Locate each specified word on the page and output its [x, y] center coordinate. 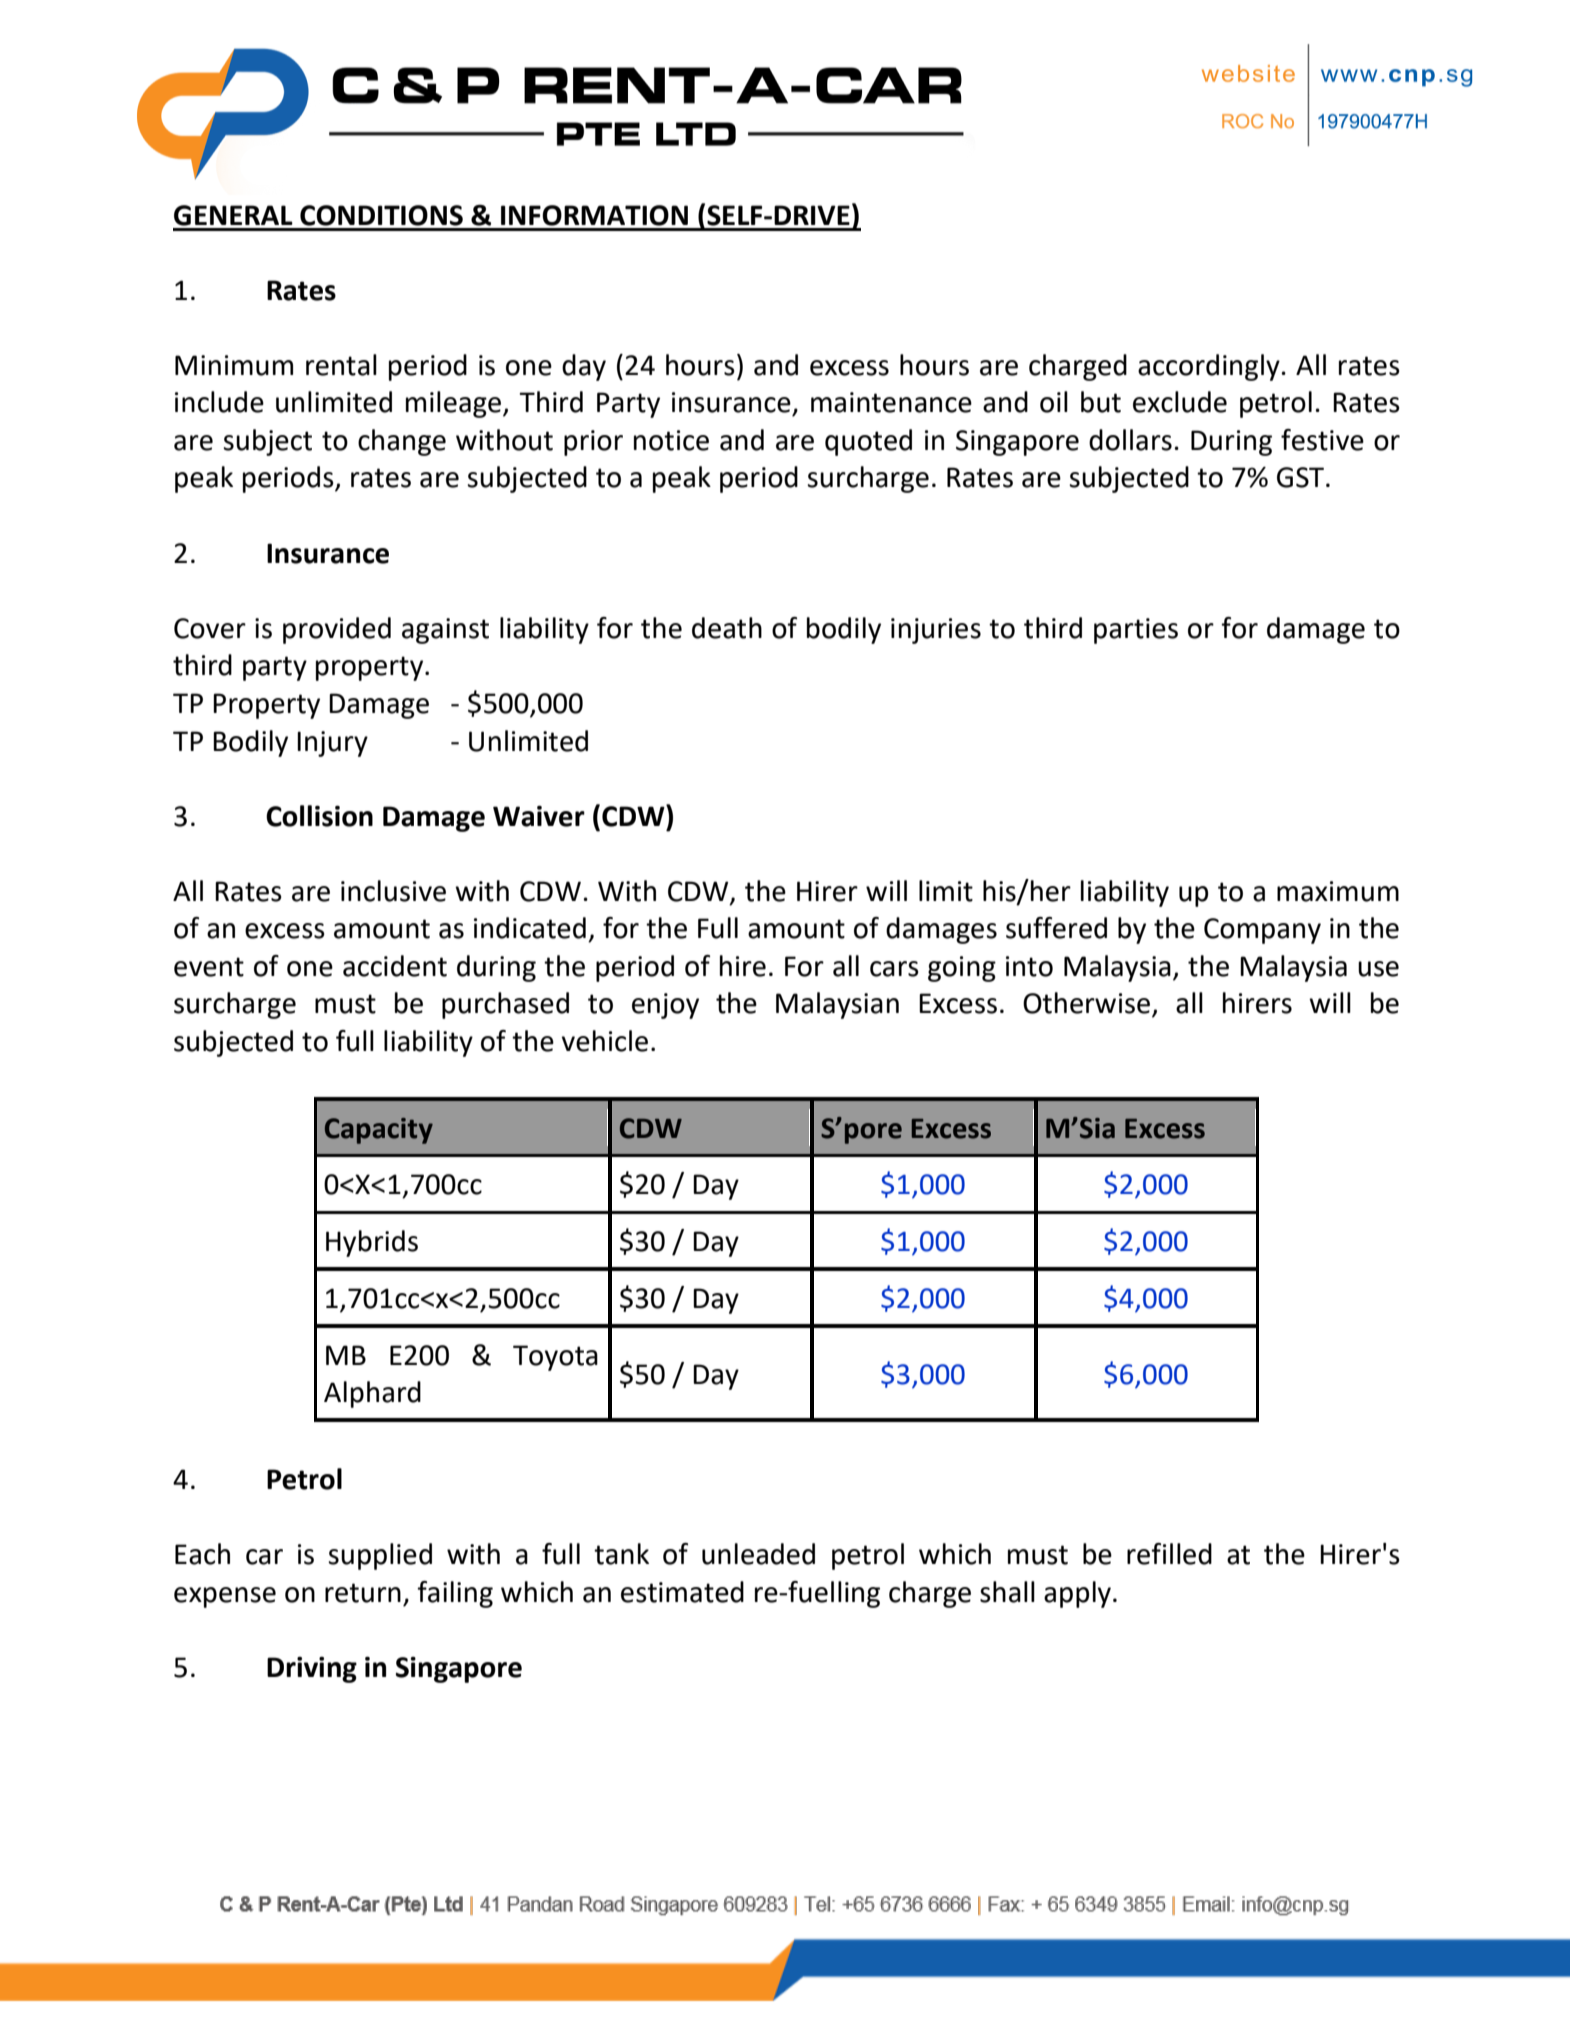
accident [395, 966]
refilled [1169, 1554]
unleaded [758, 1554]
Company [1262, 931]
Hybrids [372, 1243]
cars [894, 969]
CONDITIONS [381, 215]
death [727, 628]
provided [337, 630]
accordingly [1209, 367]
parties [1136, 631]
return [363, 1593]
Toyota [555, 1358]
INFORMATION [594, 215]
